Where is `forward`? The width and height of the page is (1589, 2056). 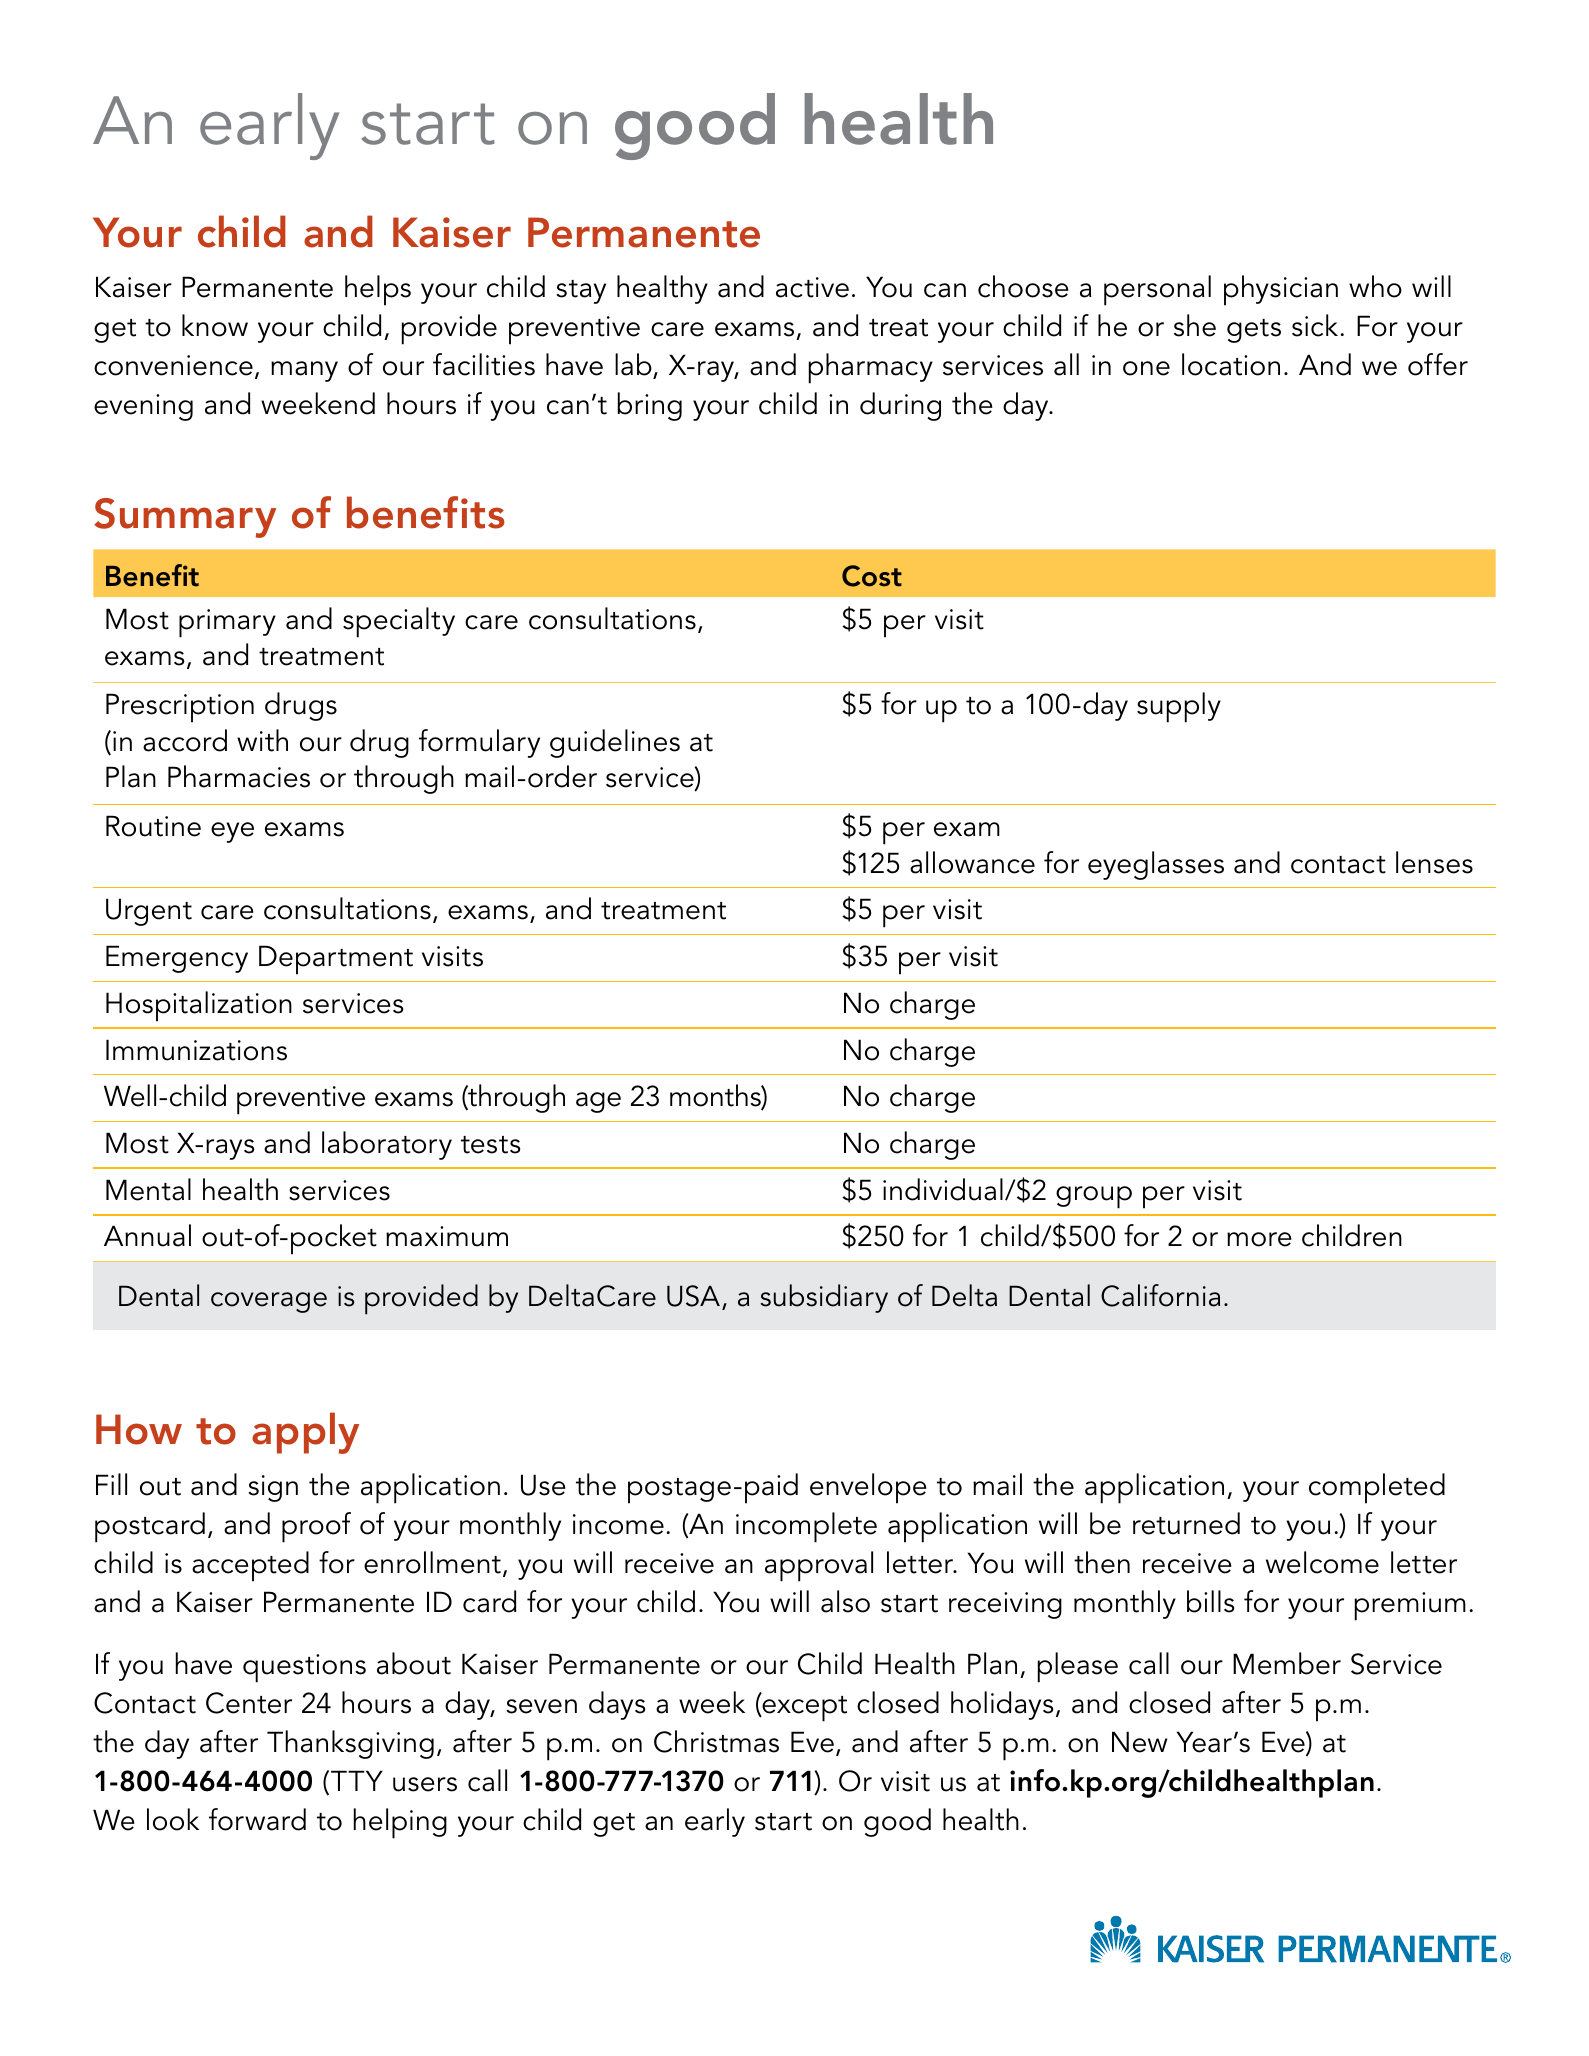
forward is located at coordinates (257, 1819).
